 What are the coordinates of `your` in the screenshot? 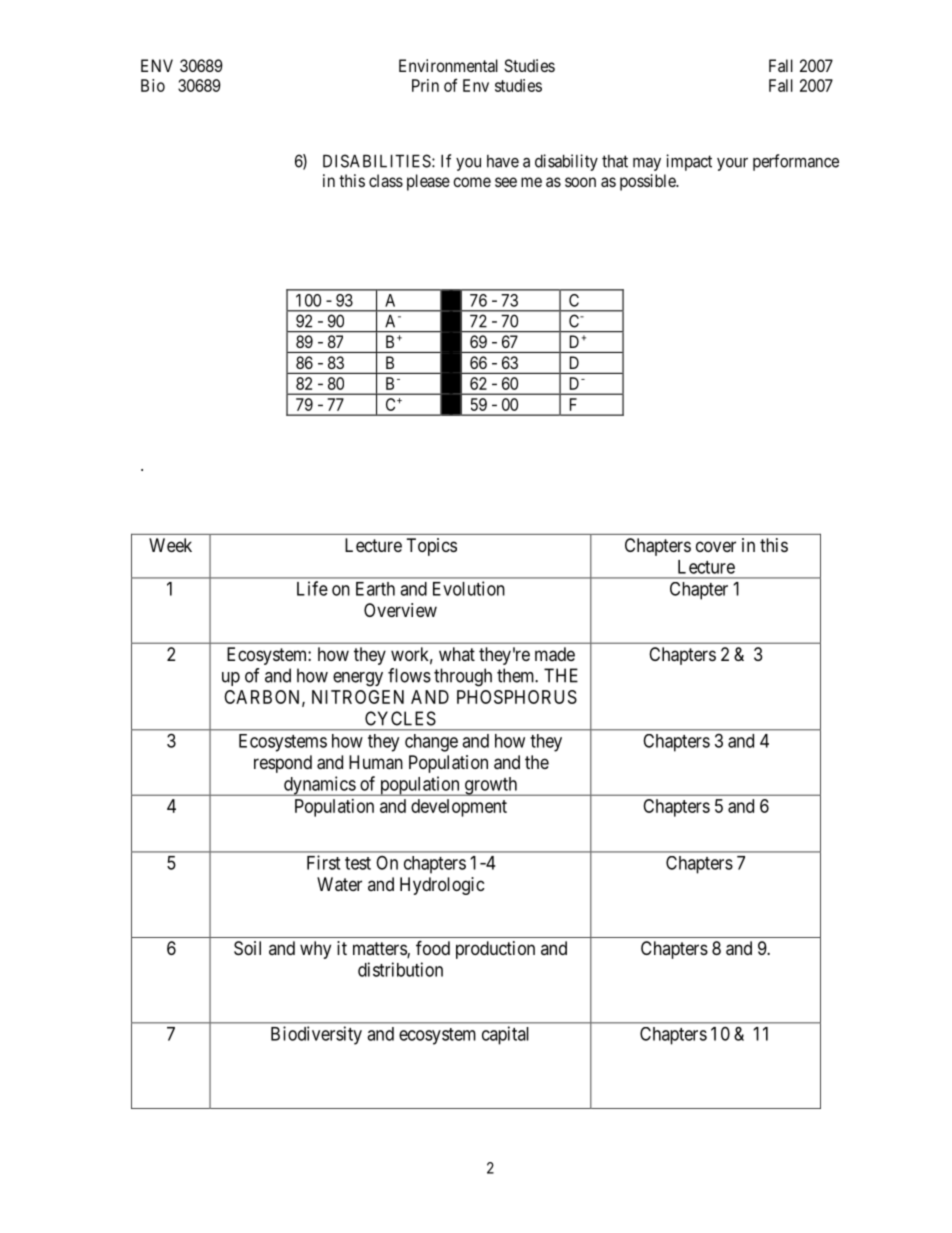 It's located at (732, 164).
